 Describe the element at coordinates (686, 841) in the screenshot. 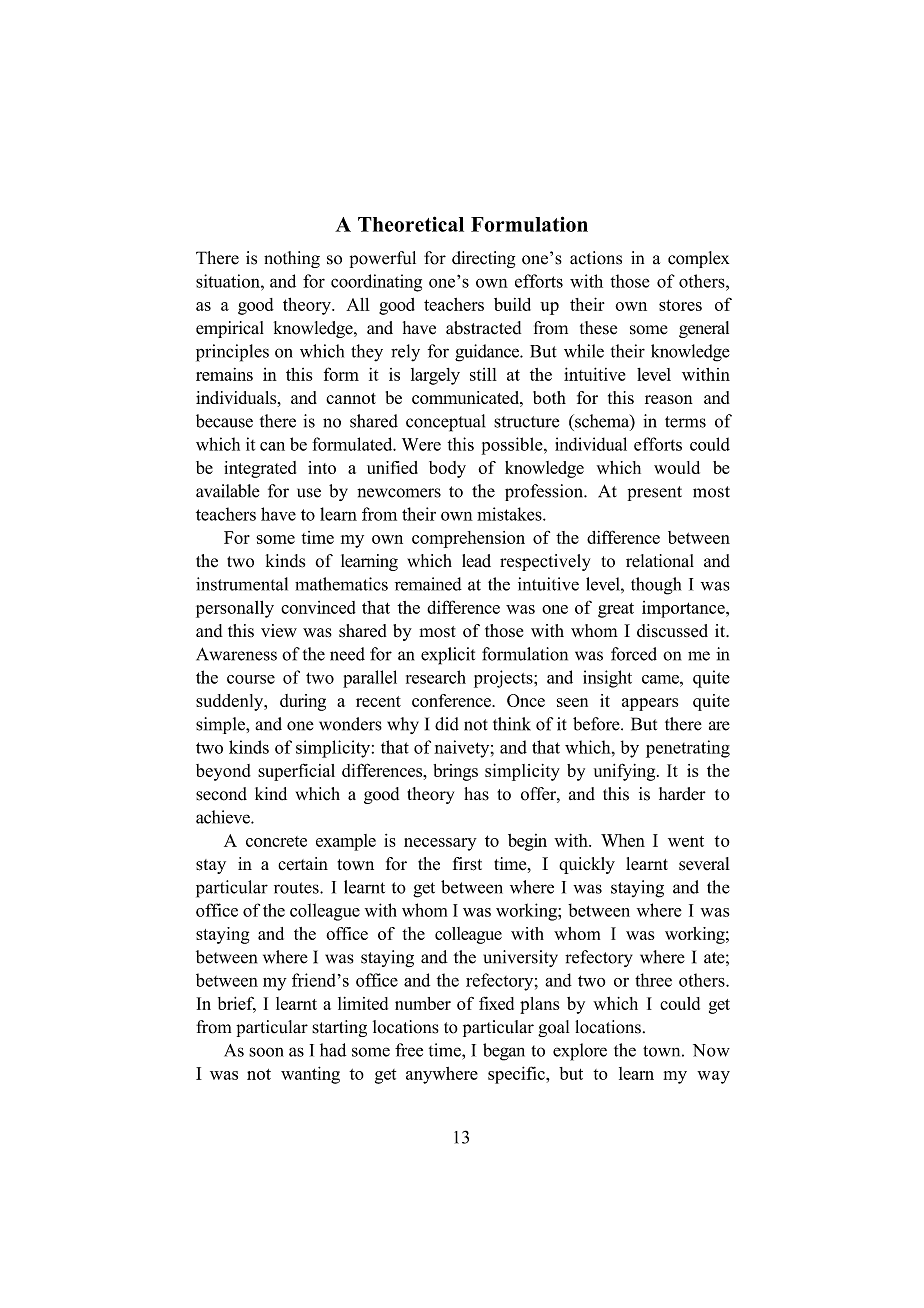

I see `went` at that location.
